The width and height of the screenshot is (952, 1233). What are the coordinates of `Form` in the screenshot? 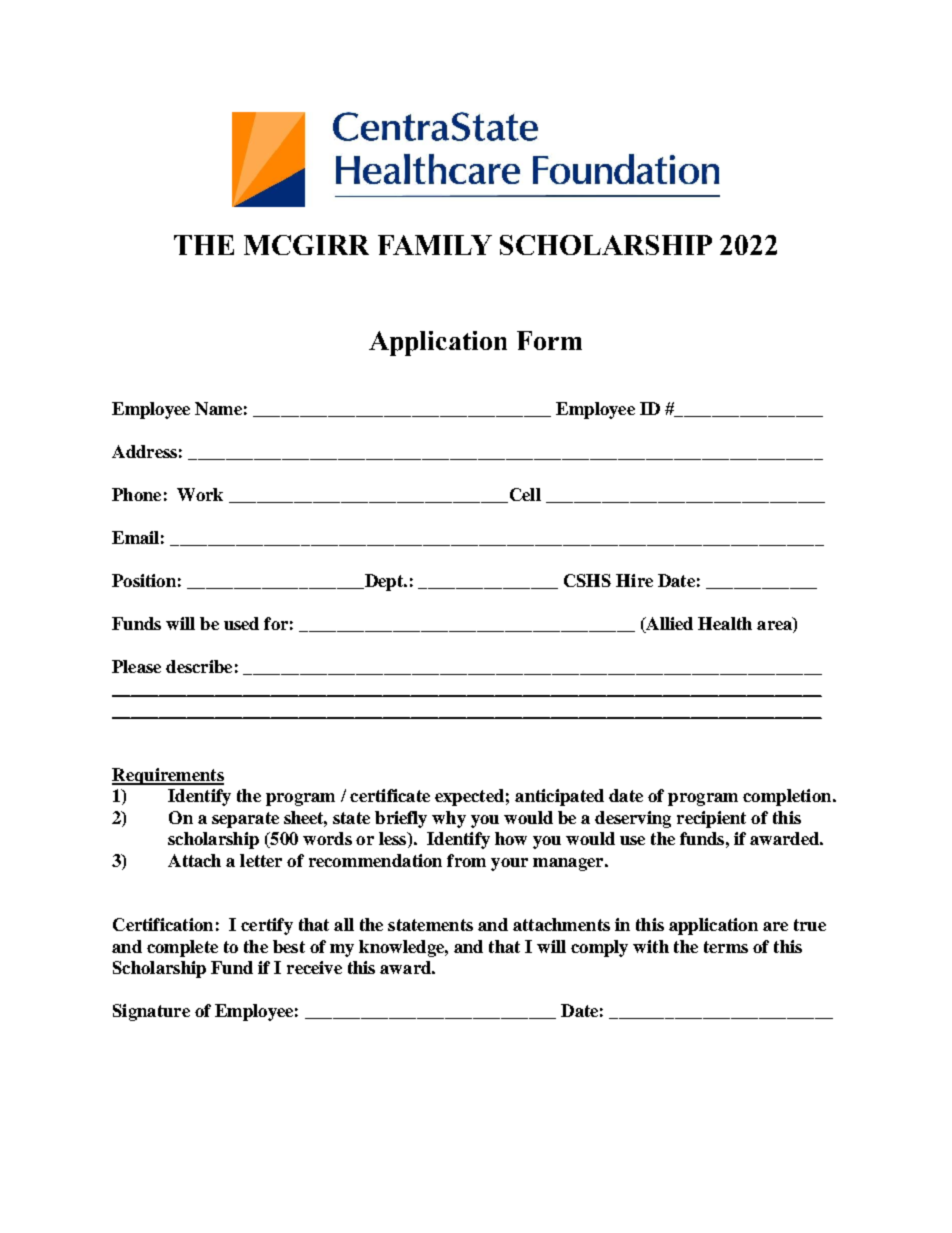 It's located at (549, 340).
